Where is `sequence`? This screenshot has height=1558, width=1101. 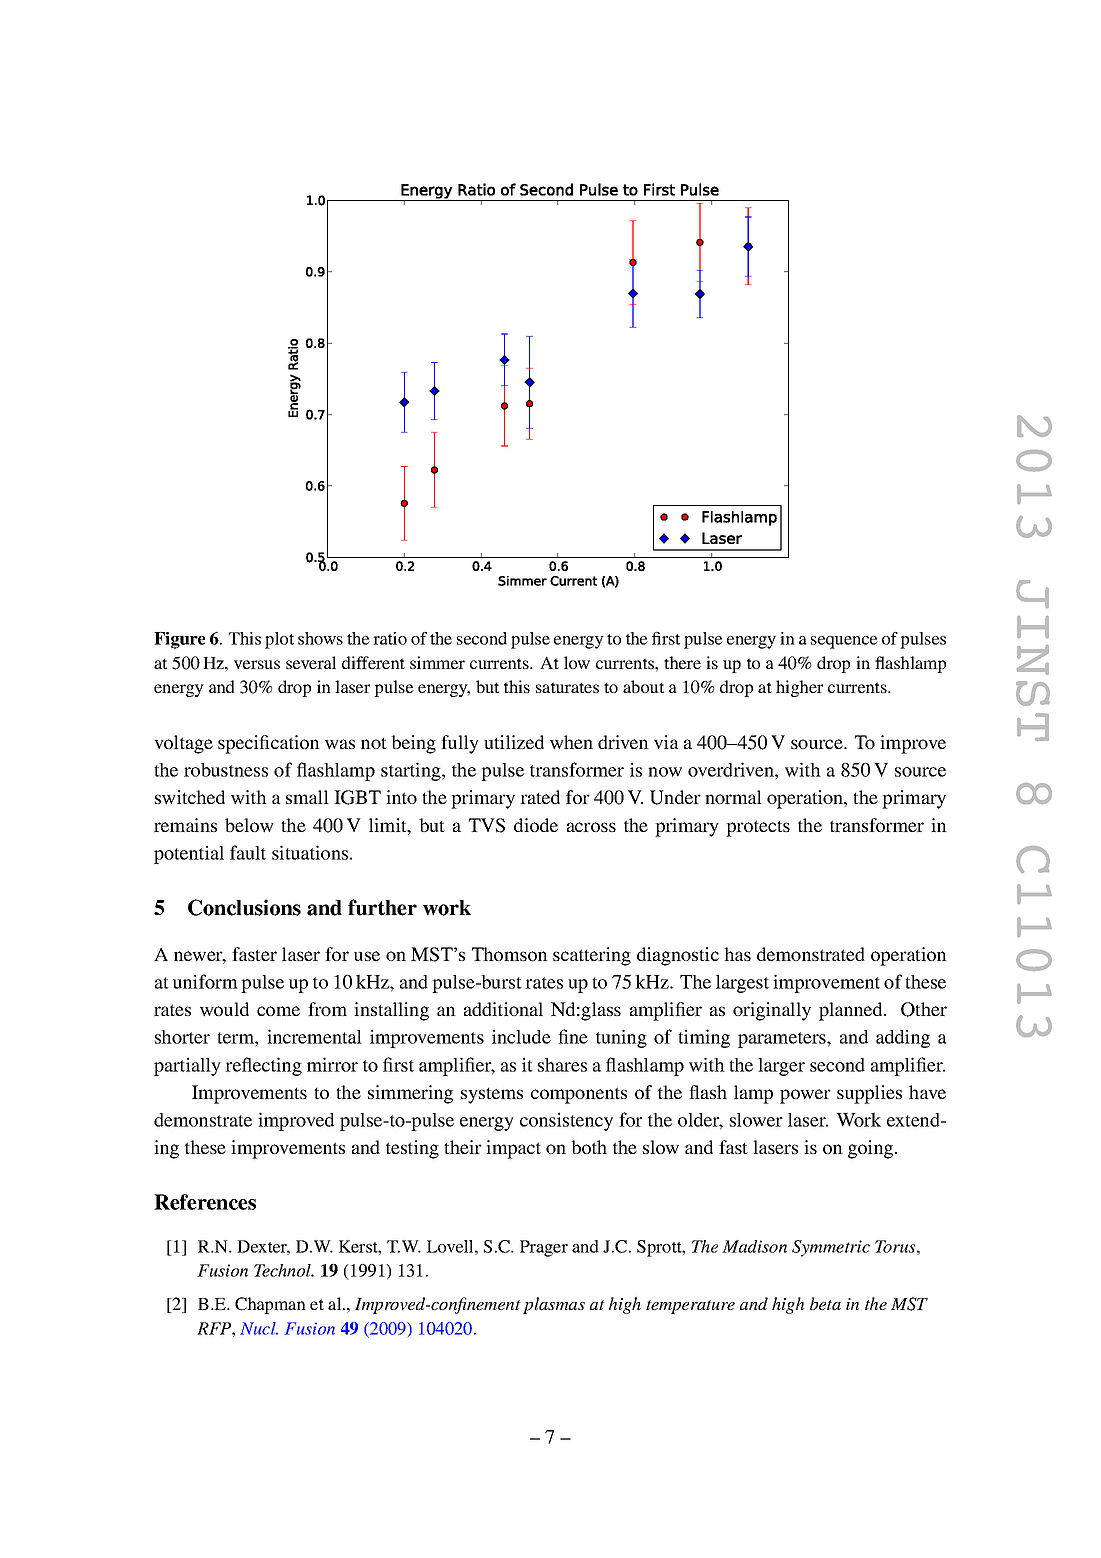 sequence is located at coordinates (844, 642).
